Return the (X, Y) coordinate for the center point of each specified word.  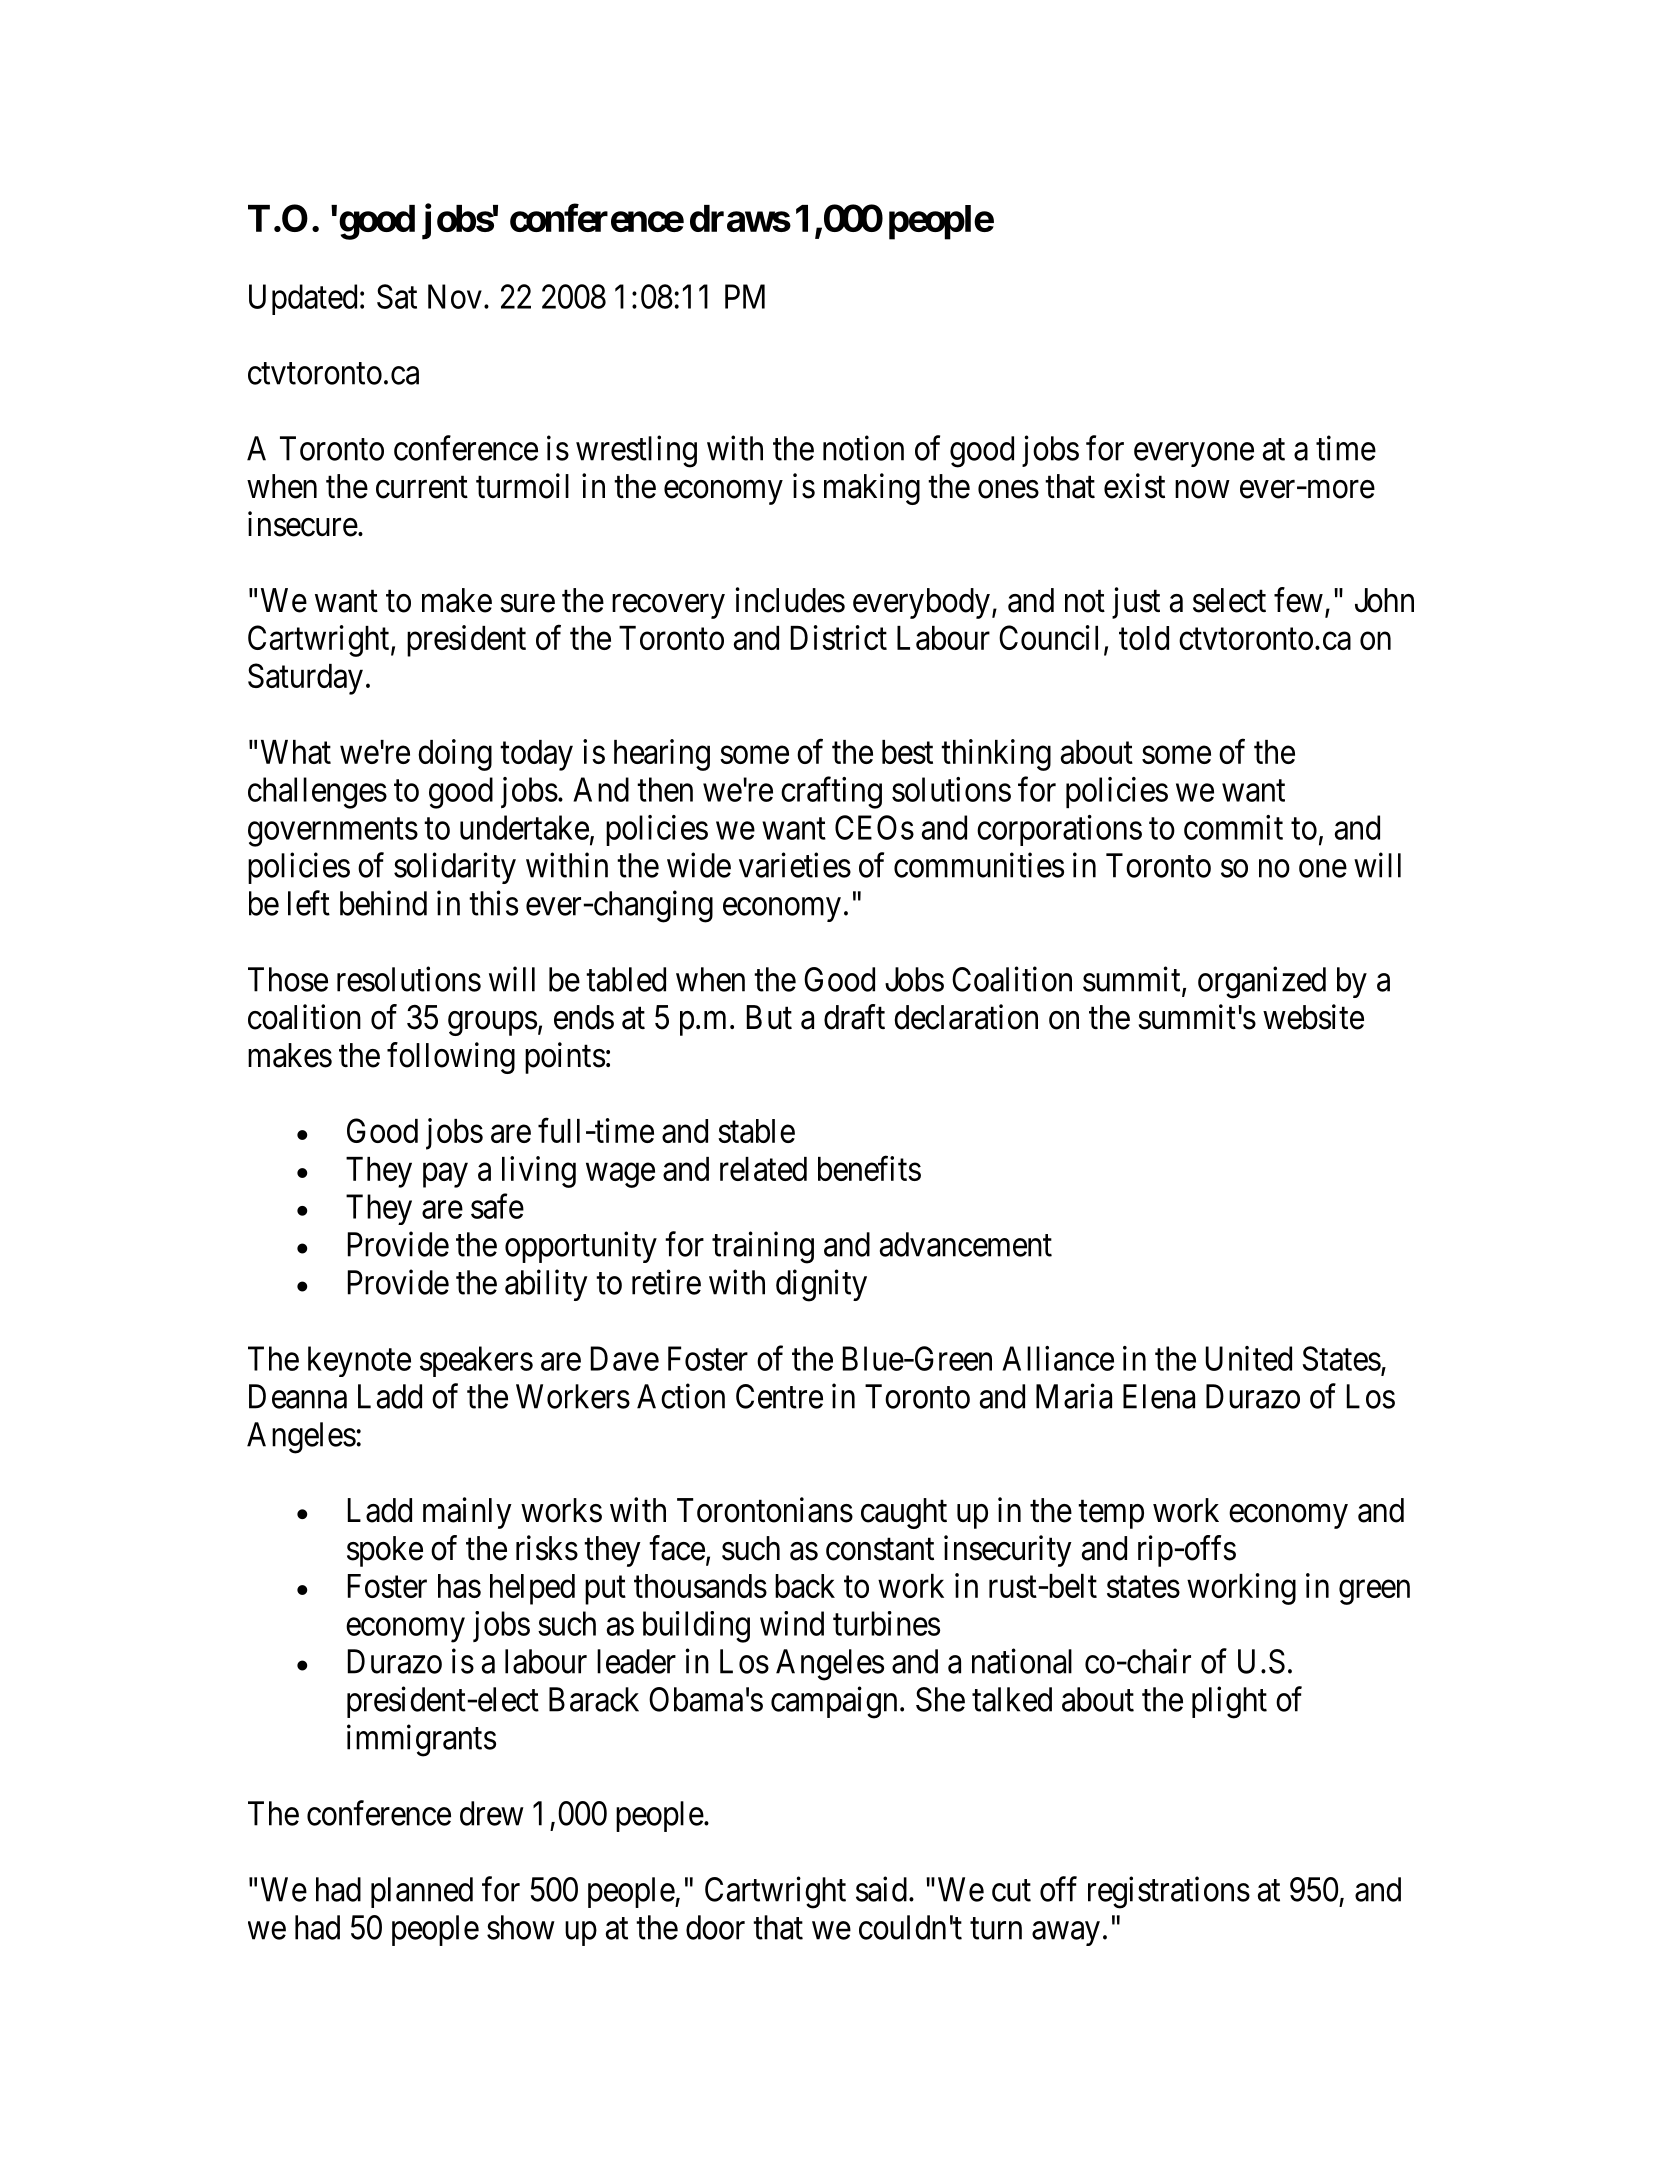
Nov (455, 296)
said (881, 1889)
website (1313, 1017)
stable (756, 1131)
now (1202, 489)
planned (422, 1892)
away (1066, 1934)
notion (863, 448)
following (451, 1058)
